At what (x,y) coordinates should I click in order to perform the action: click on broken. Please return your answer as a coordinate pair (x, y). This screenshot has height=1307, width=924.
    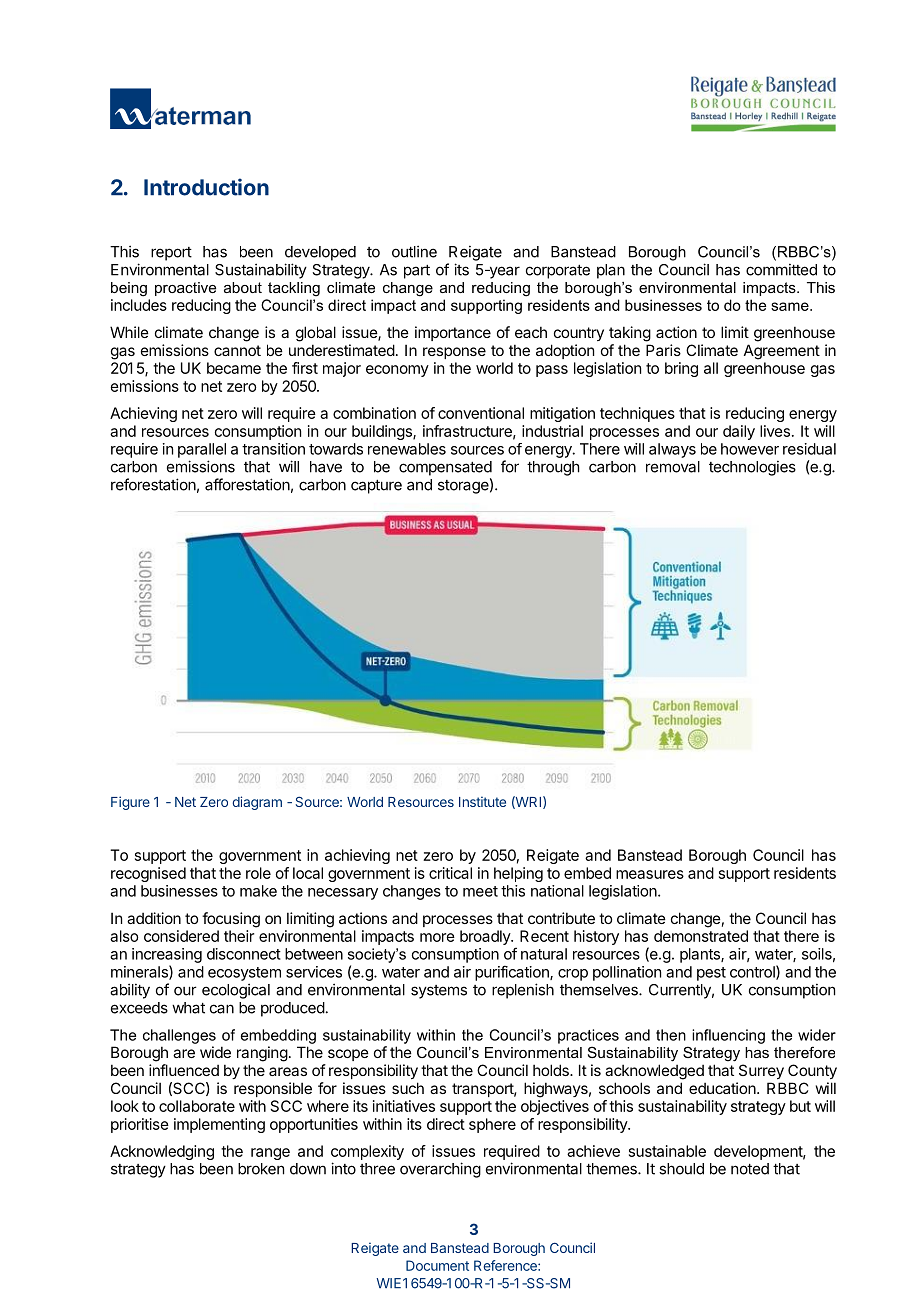
    Looking at the image, I should click on (261, 1169).
